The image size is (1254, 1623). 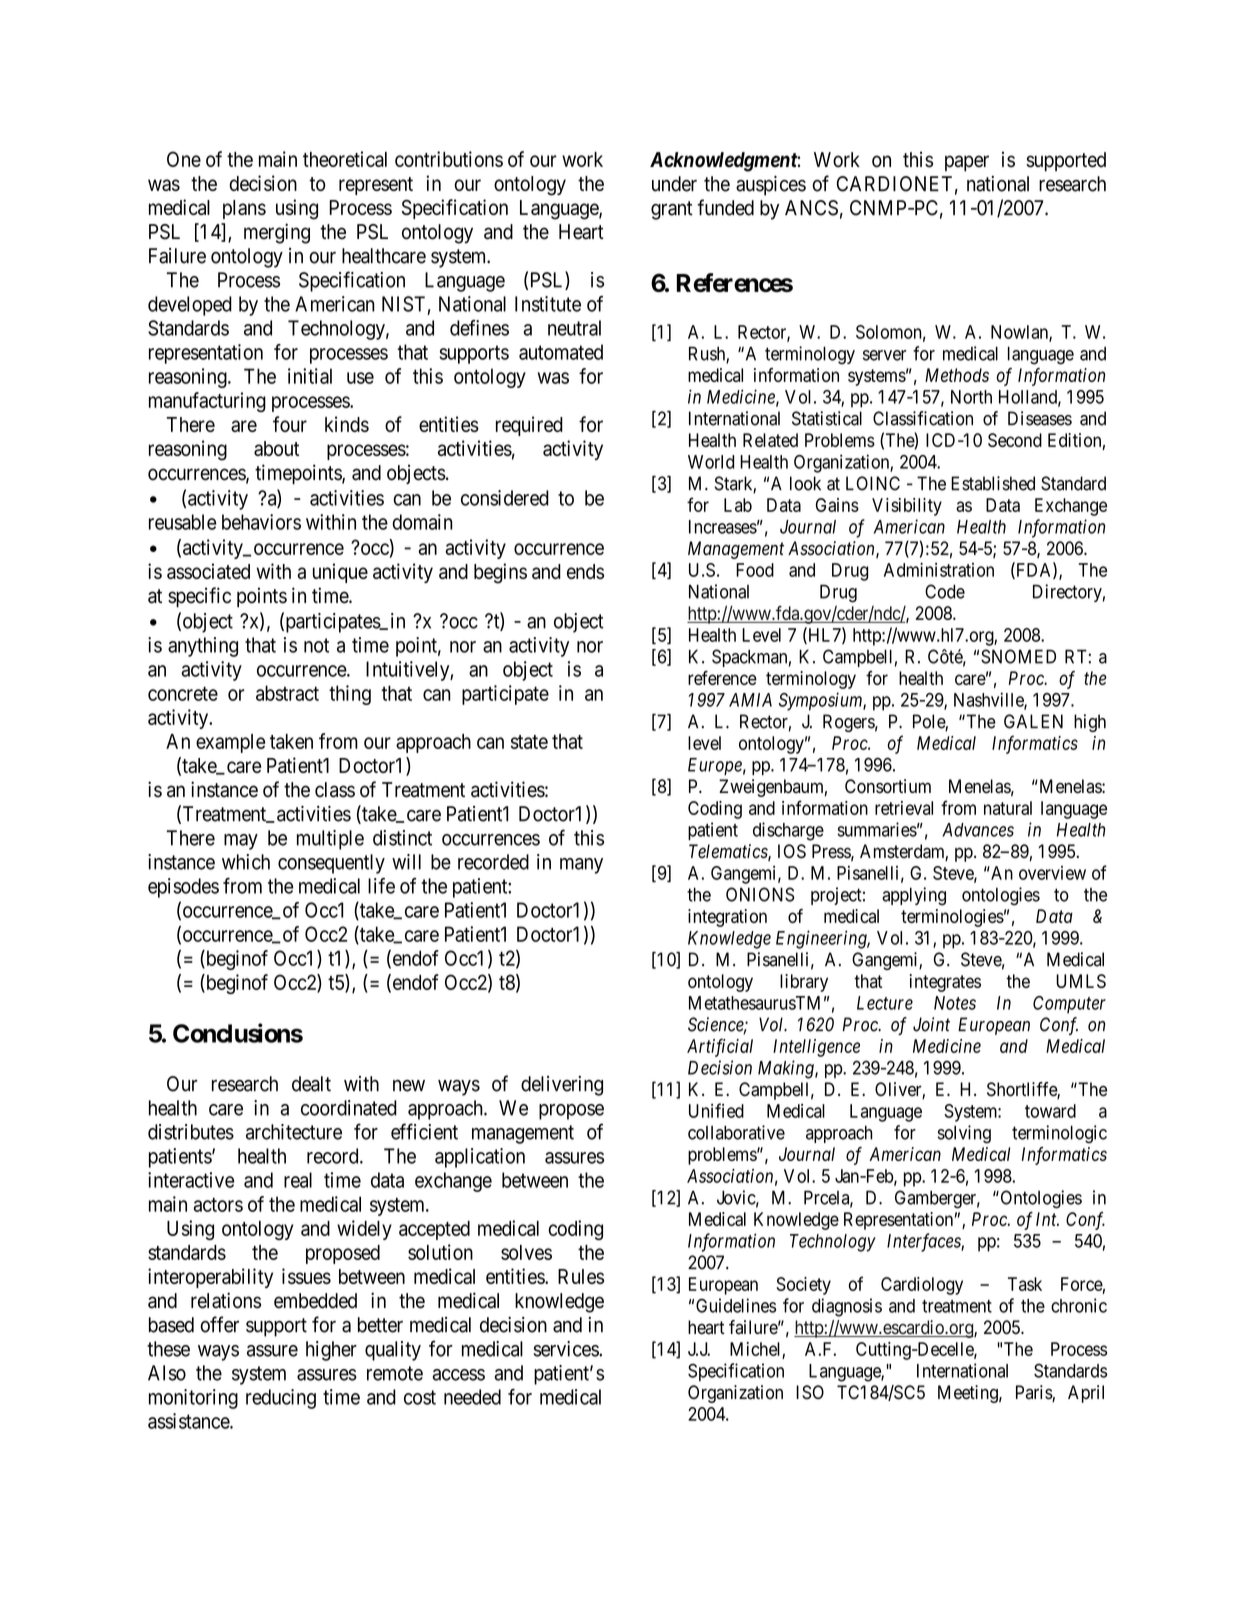 I want to click on ends, so click(x=585, y=571).
